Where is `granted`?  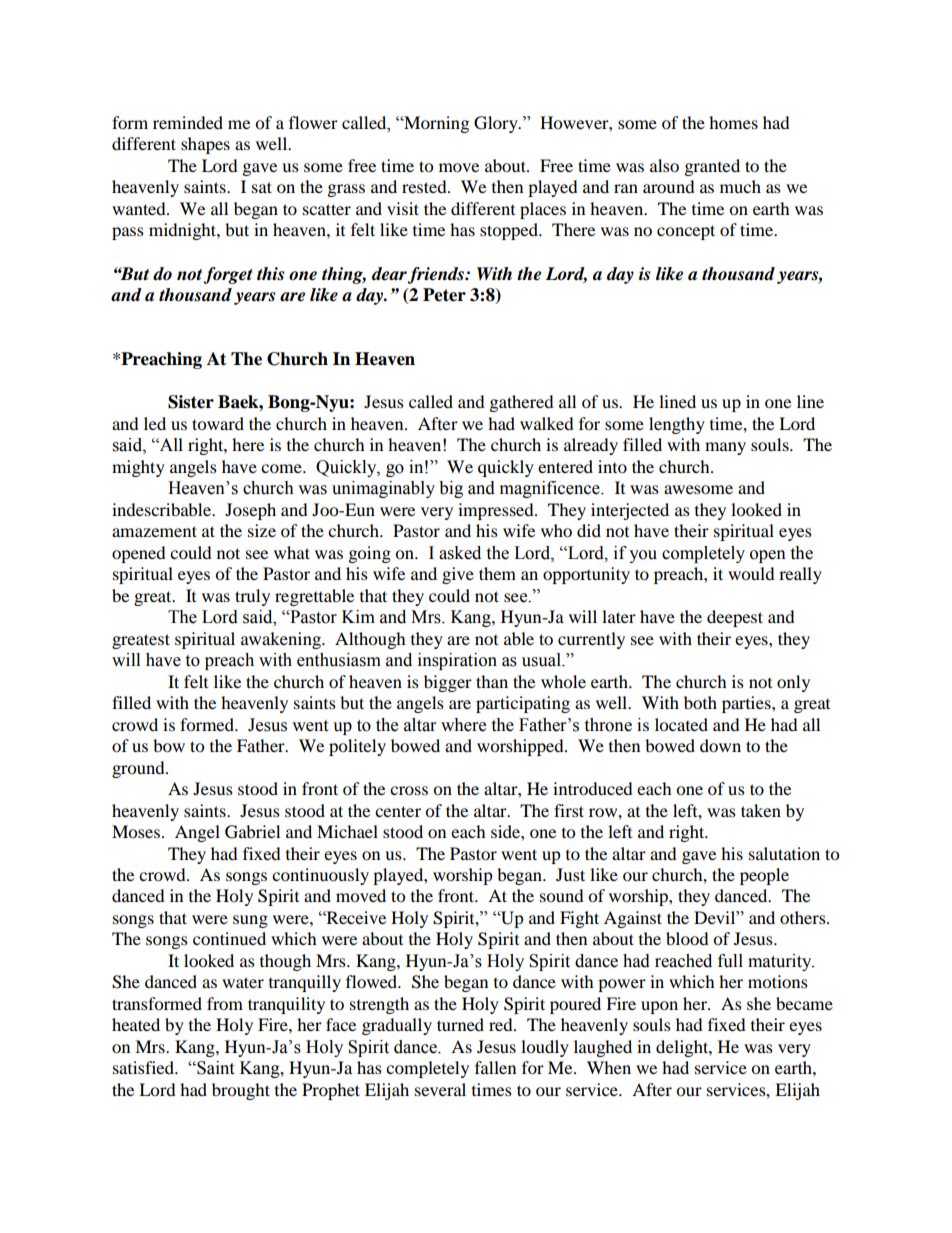 granted is located at coordinates (712, 167).
